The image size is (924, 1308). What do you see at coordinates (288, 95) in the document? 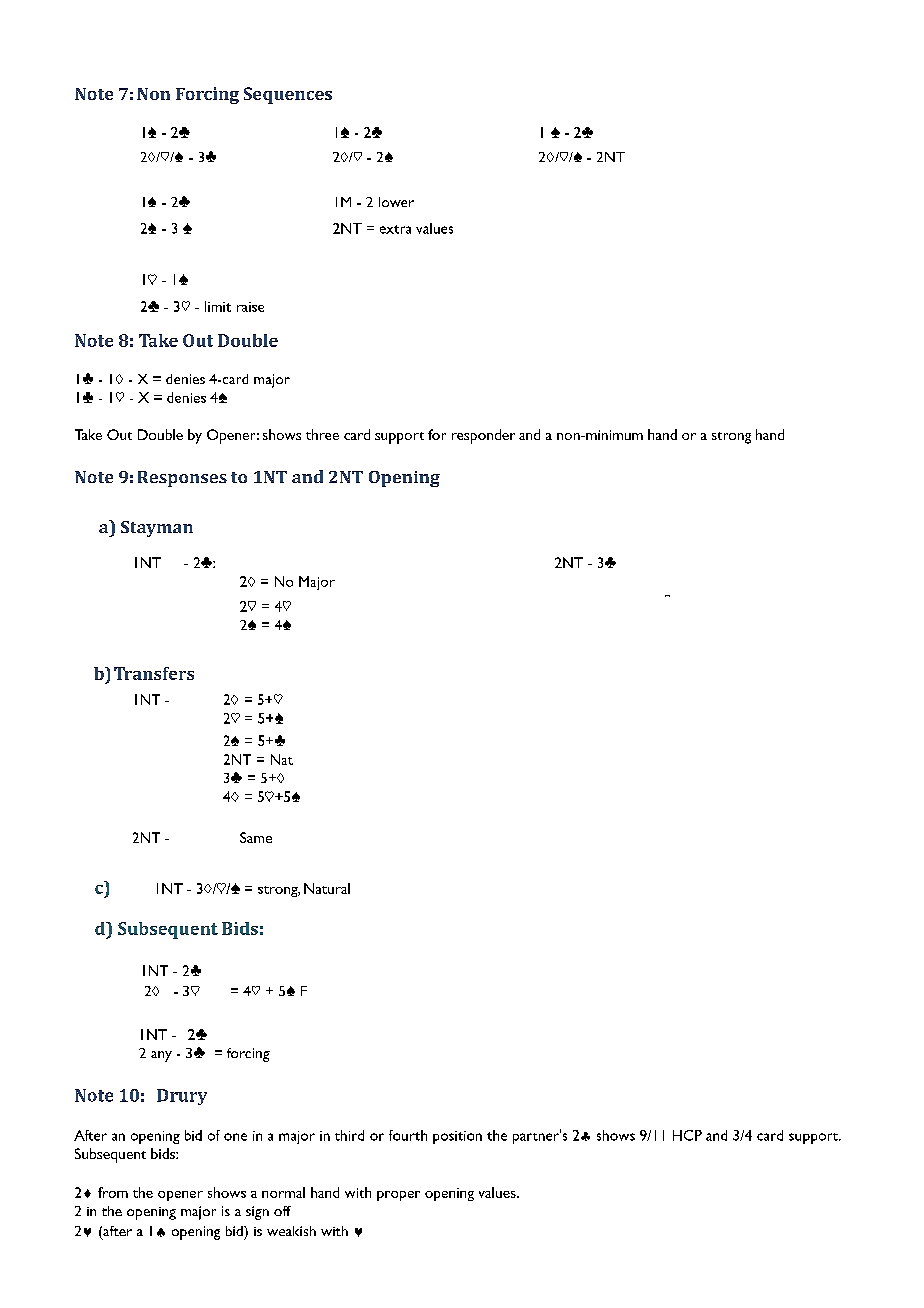
I see `Sequences` at bounding box center [288, 95].
